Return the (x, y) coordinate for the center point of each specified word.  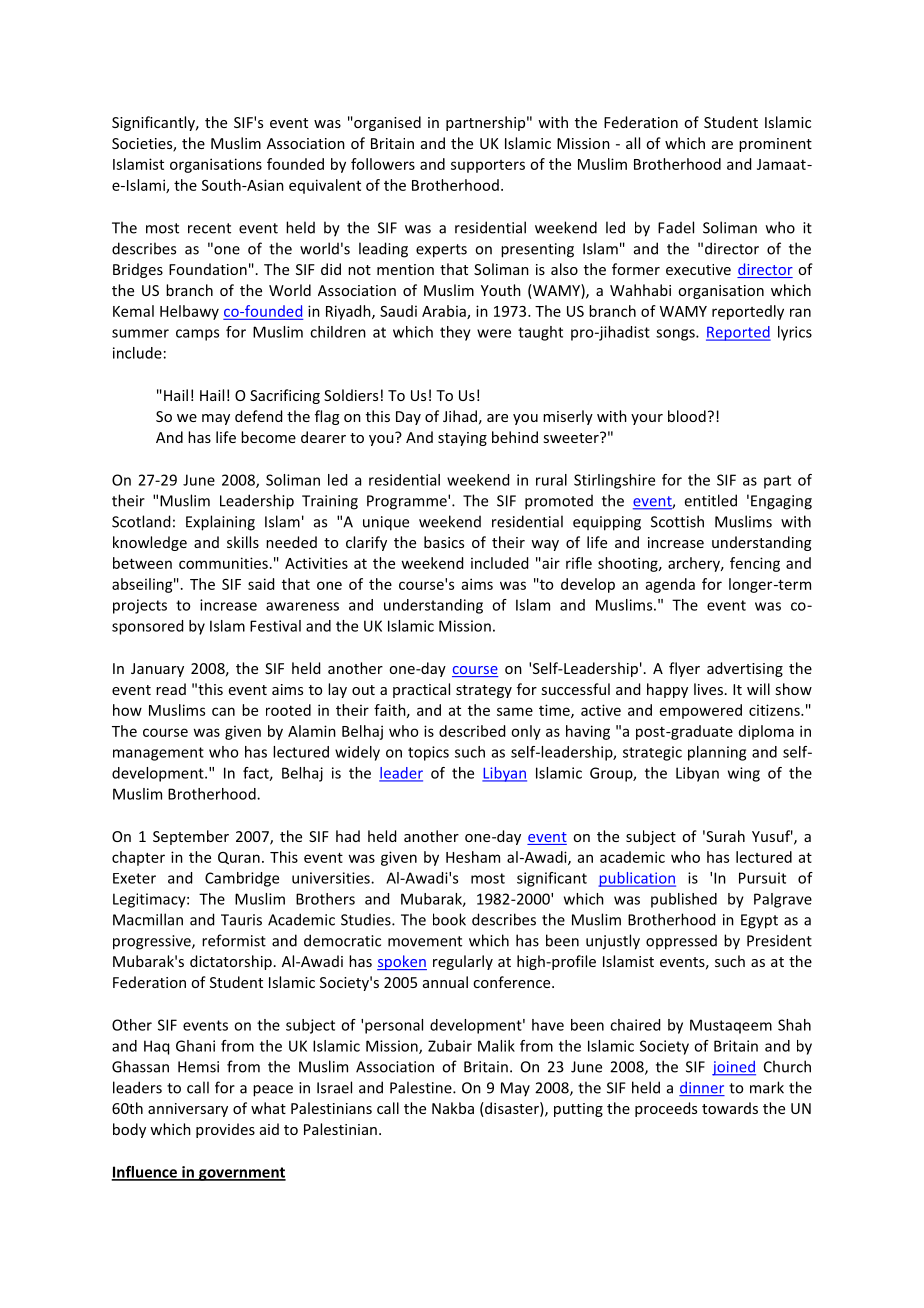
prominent (775, 145)
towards (730, 1108)
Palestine (422, 1087)
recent (209, 228)
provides (225, 1130)
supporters (488, 166)
